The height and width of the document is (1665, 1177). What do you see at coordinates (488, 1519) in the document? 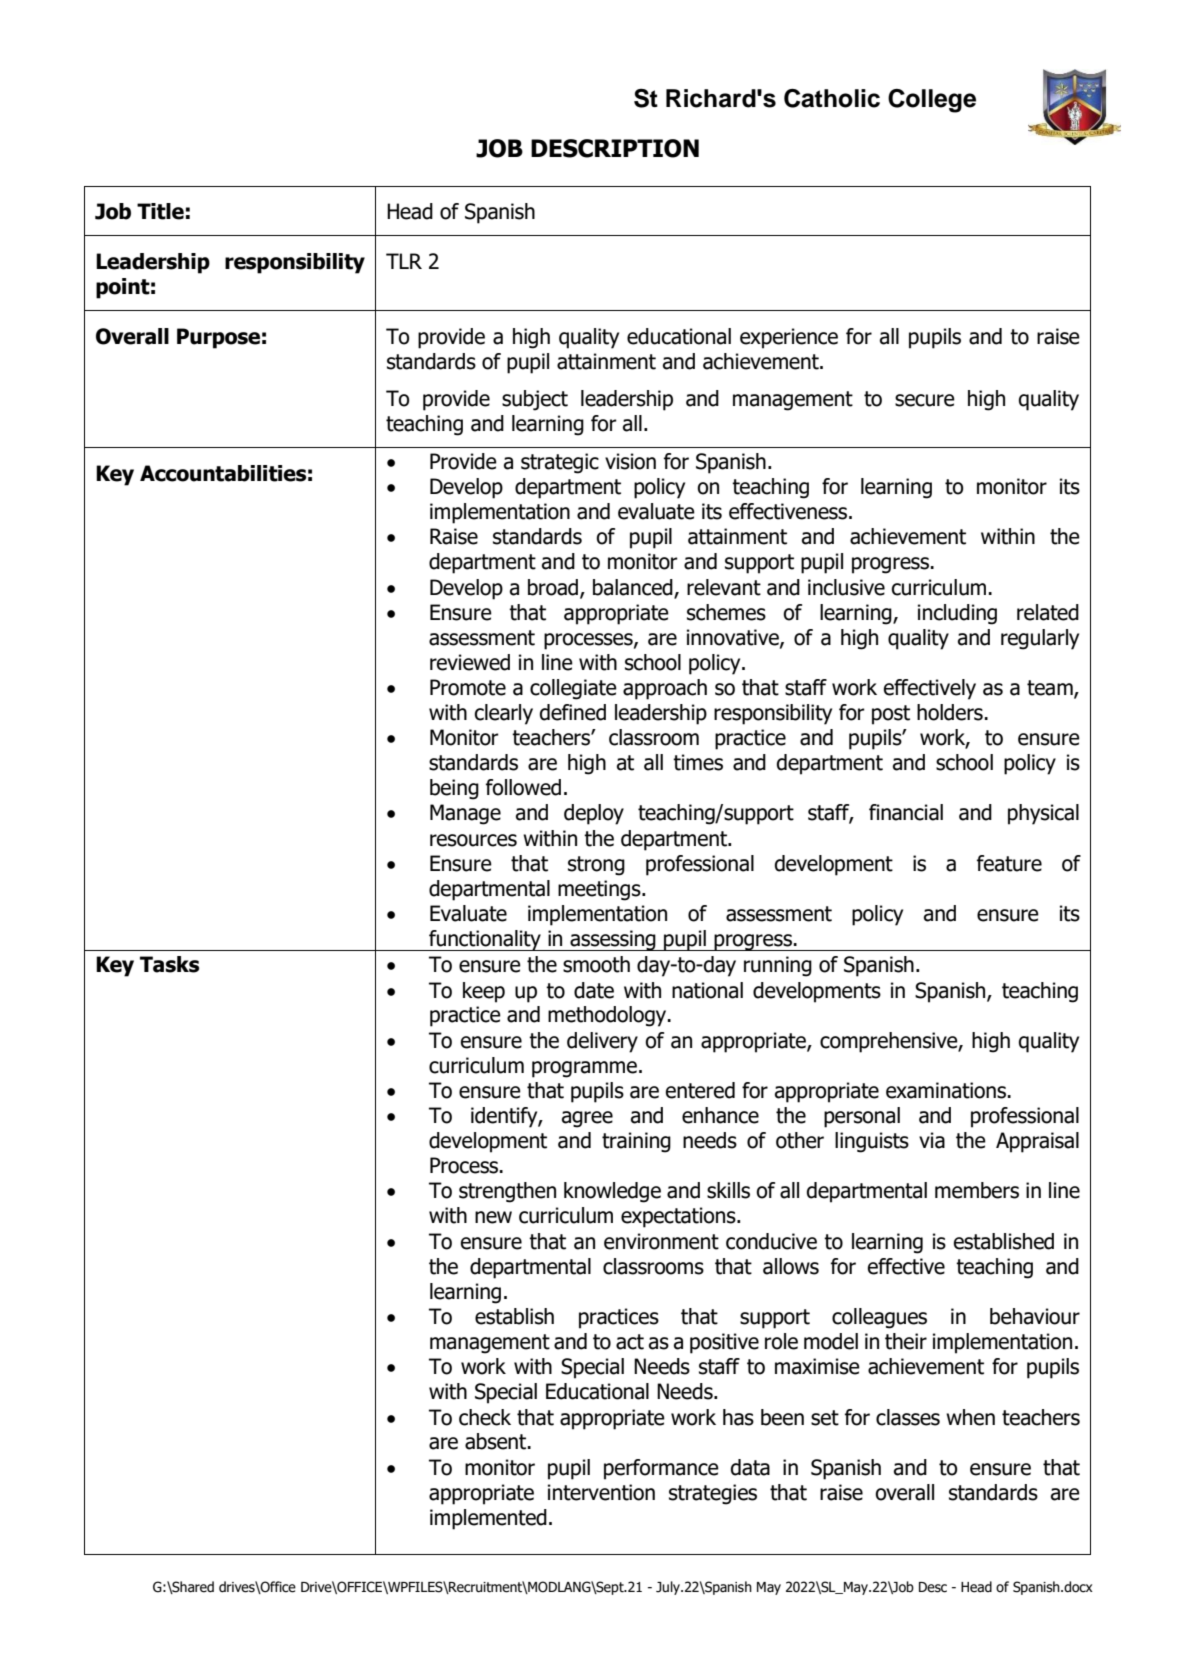
I see `implemented` at bounding box center [488, 1519].
